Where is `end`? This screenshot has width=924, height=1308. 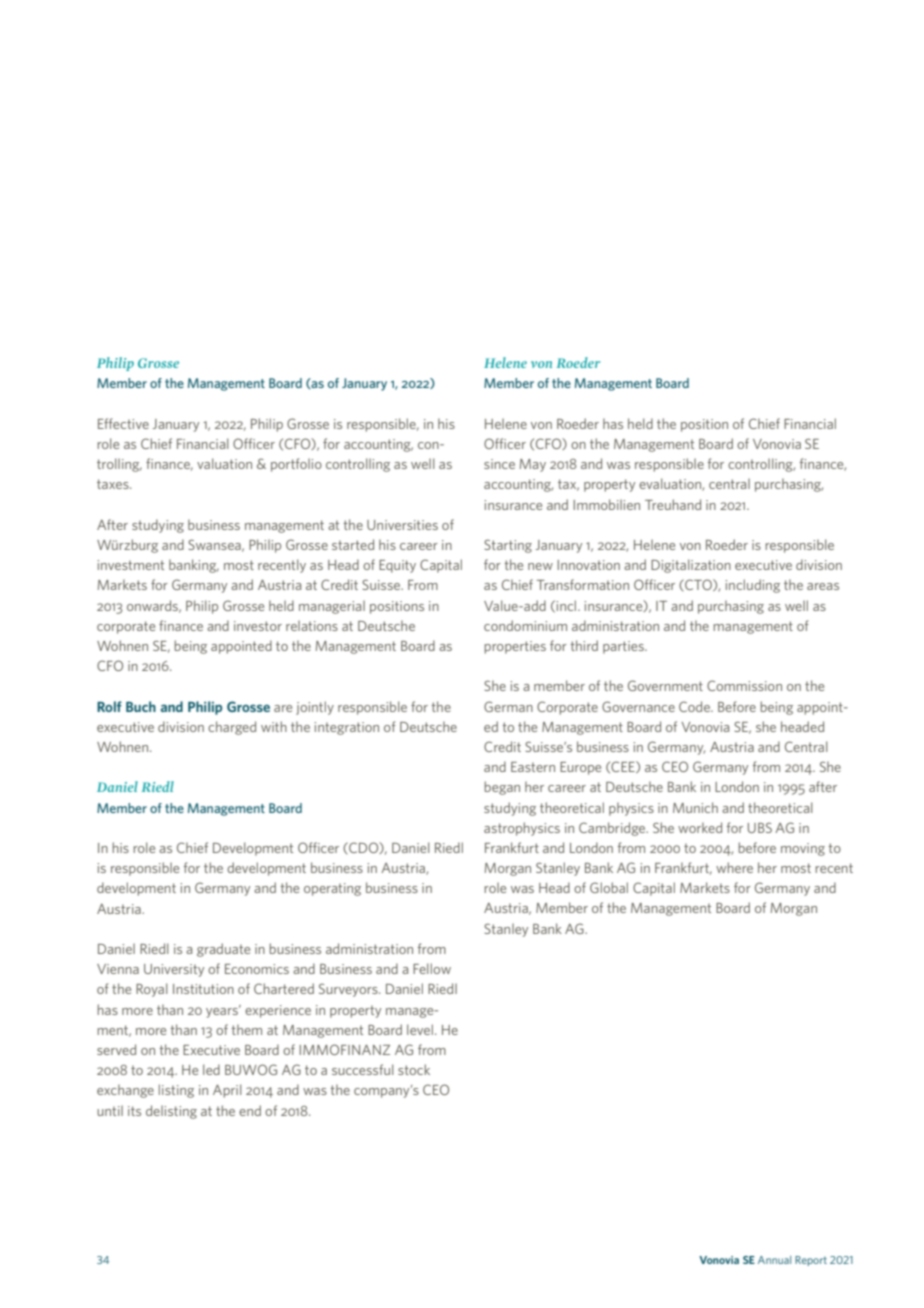
end is located at coordinates (250, 1110).
